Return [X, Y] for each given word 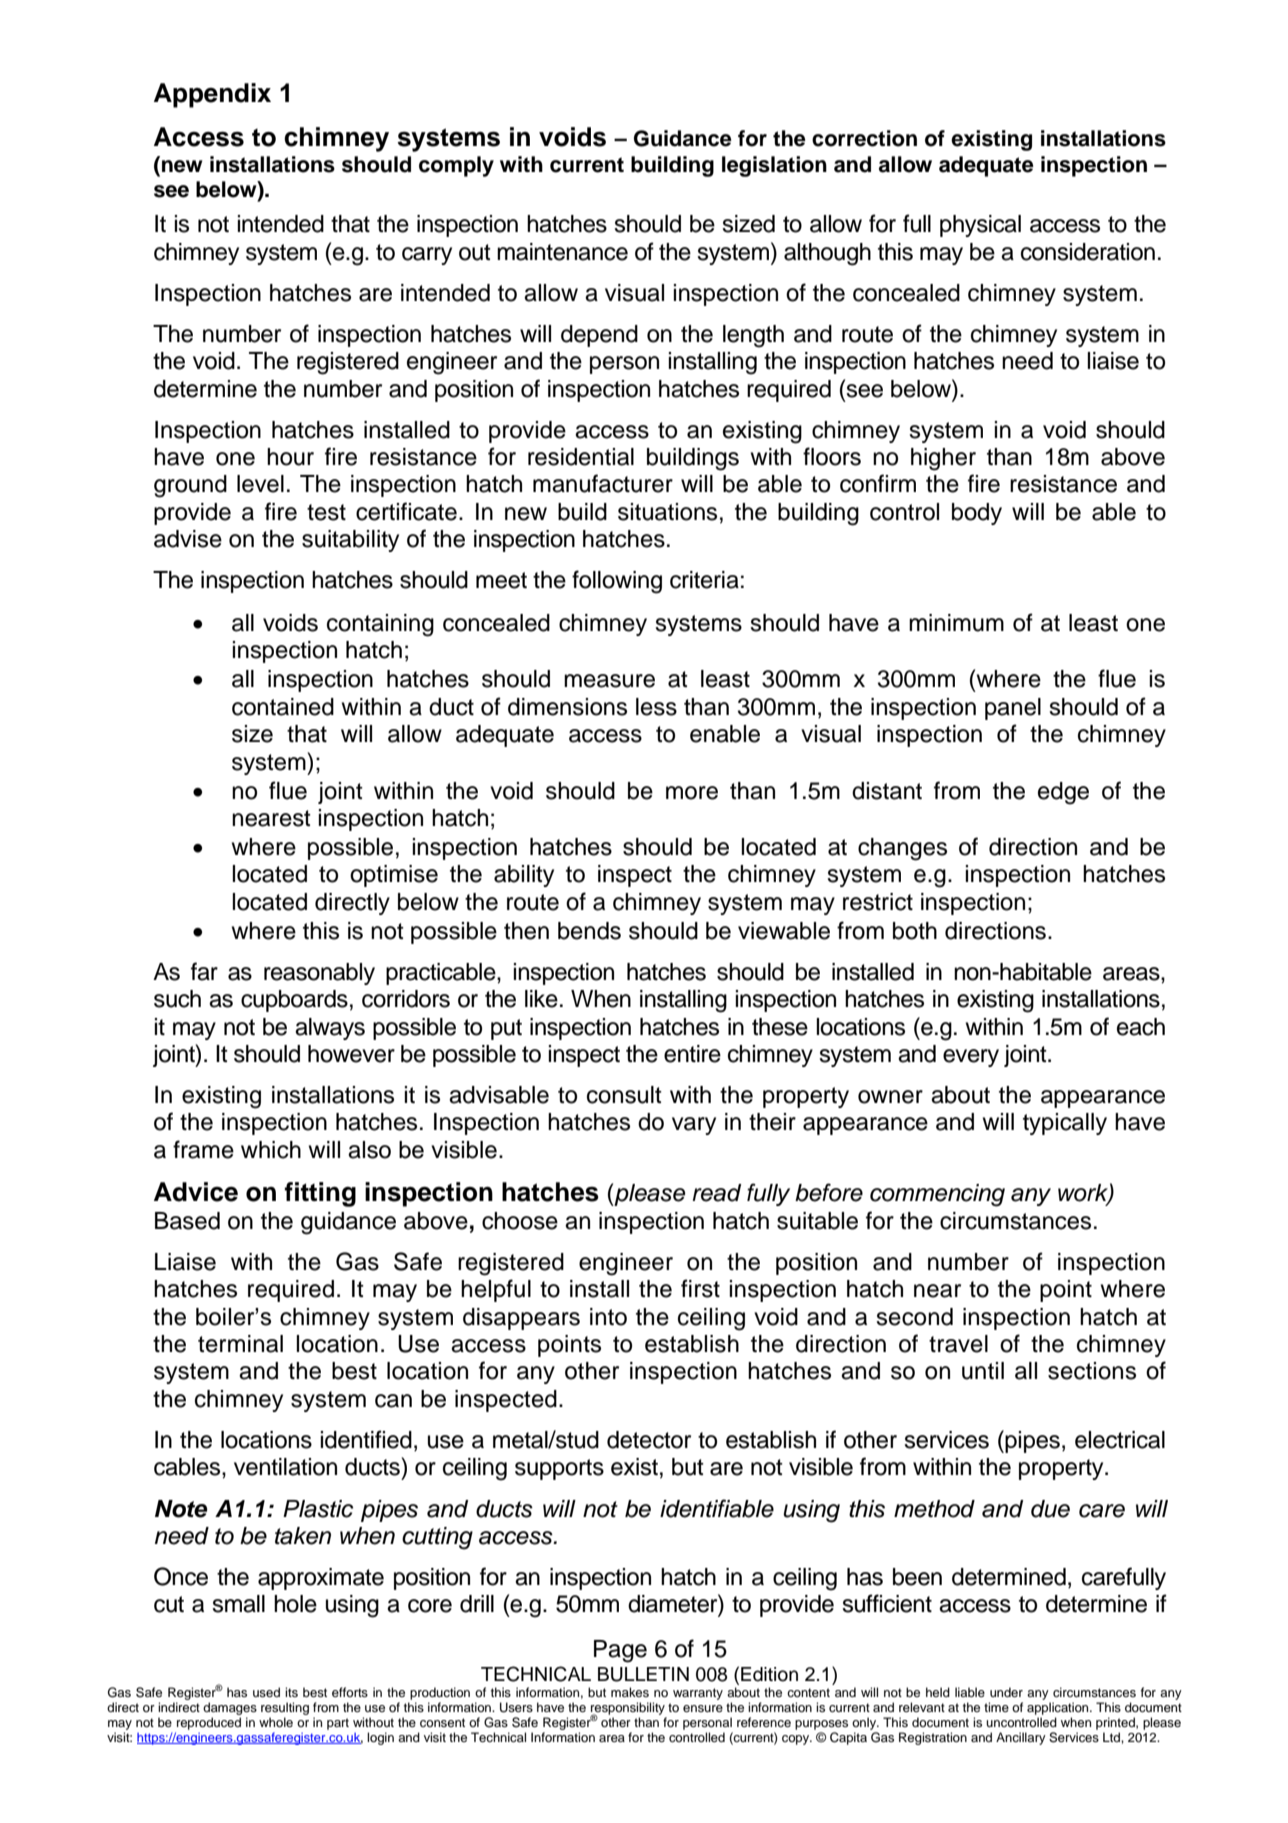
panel [1013, 709]
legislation [774, 166]
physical [980, 226]
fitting [320, 1194]
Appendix [212, 95]
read [716, 1193]
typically [1065, 1124]
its [291, 1692]
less [656, 707]
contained [283, 707]
